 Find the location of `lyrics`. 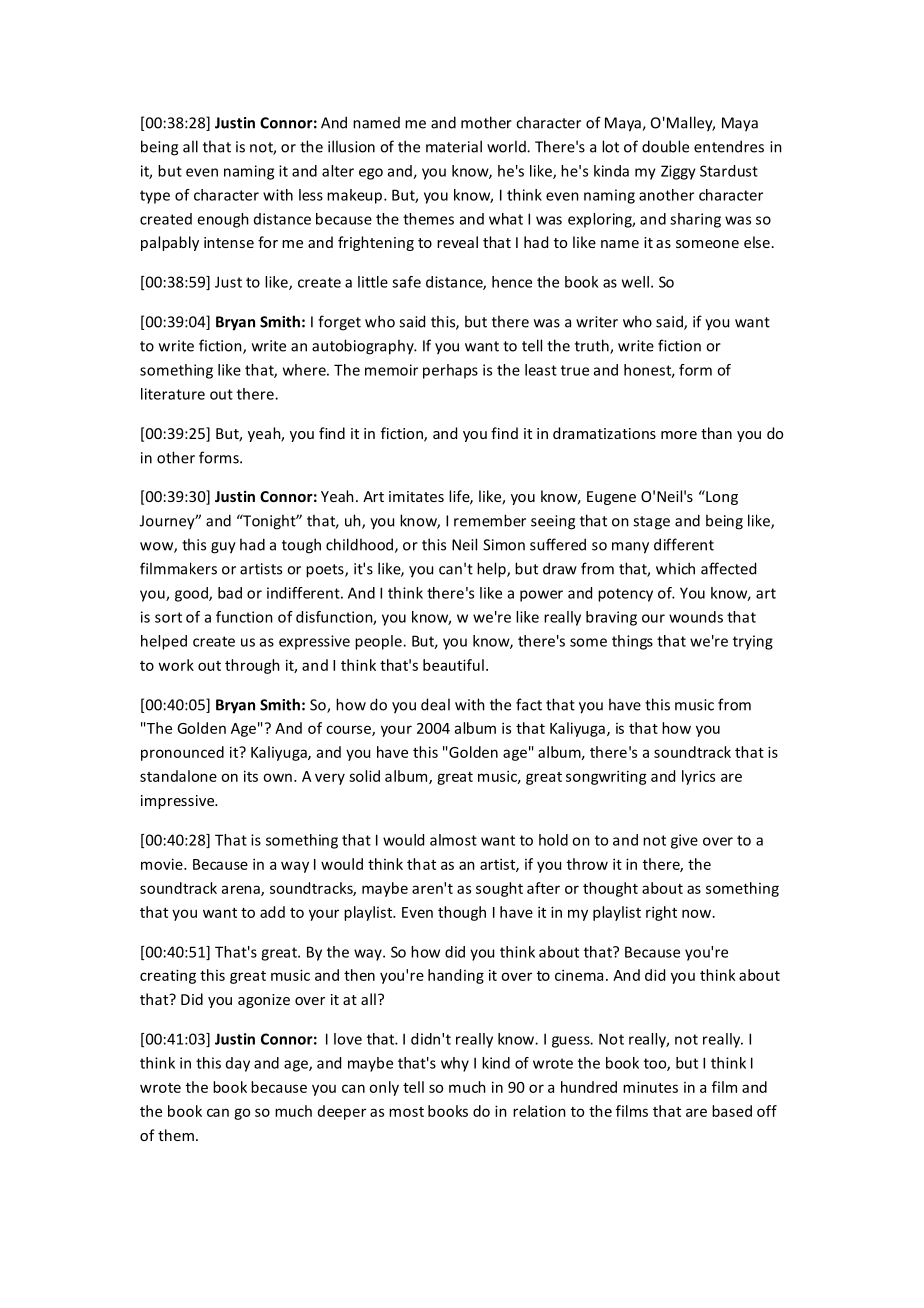

lyrics is located at coordinates (698, 777).
